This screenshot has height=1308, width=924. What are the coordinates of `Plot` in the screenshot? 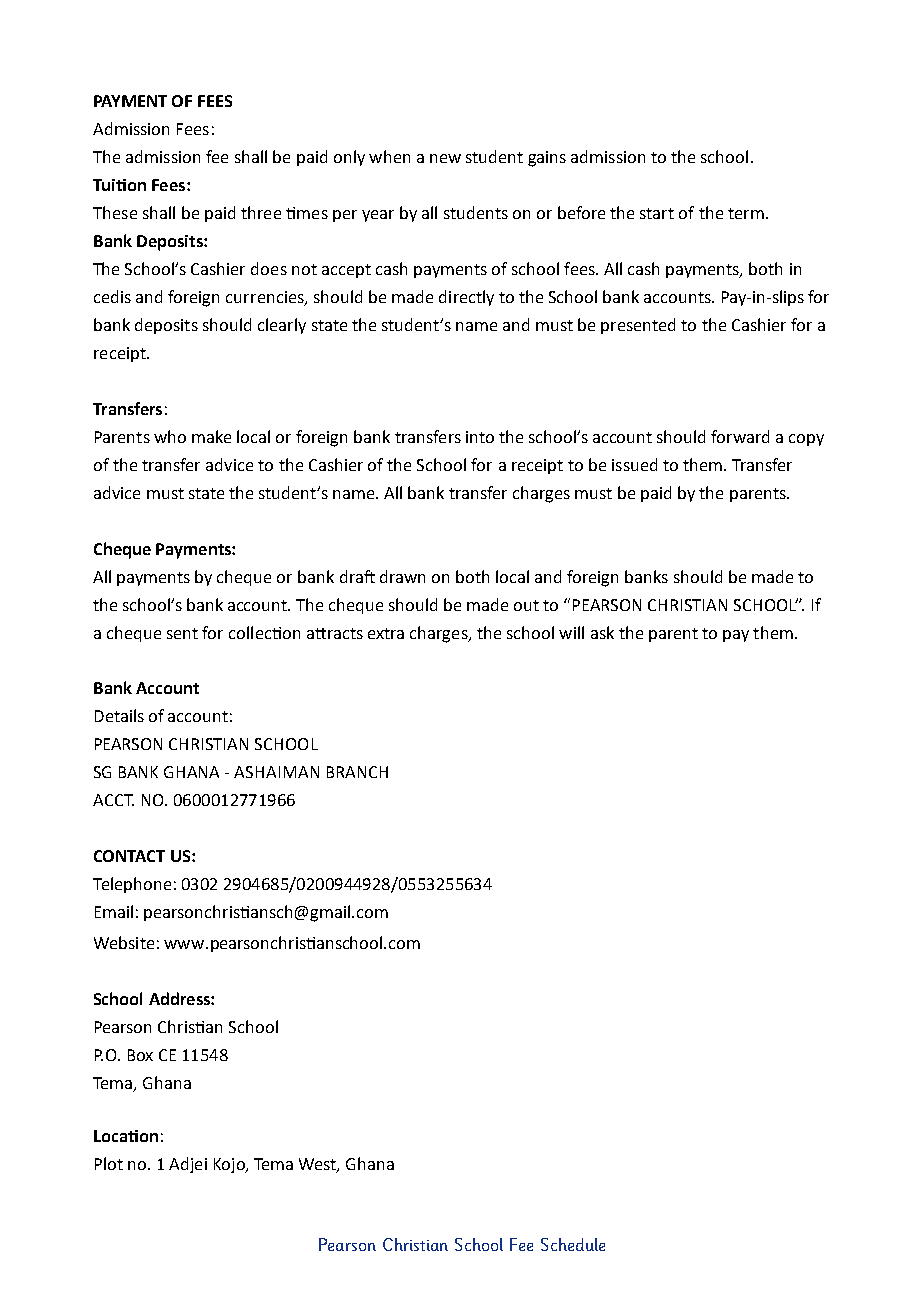 It's located at (109, 1163).
